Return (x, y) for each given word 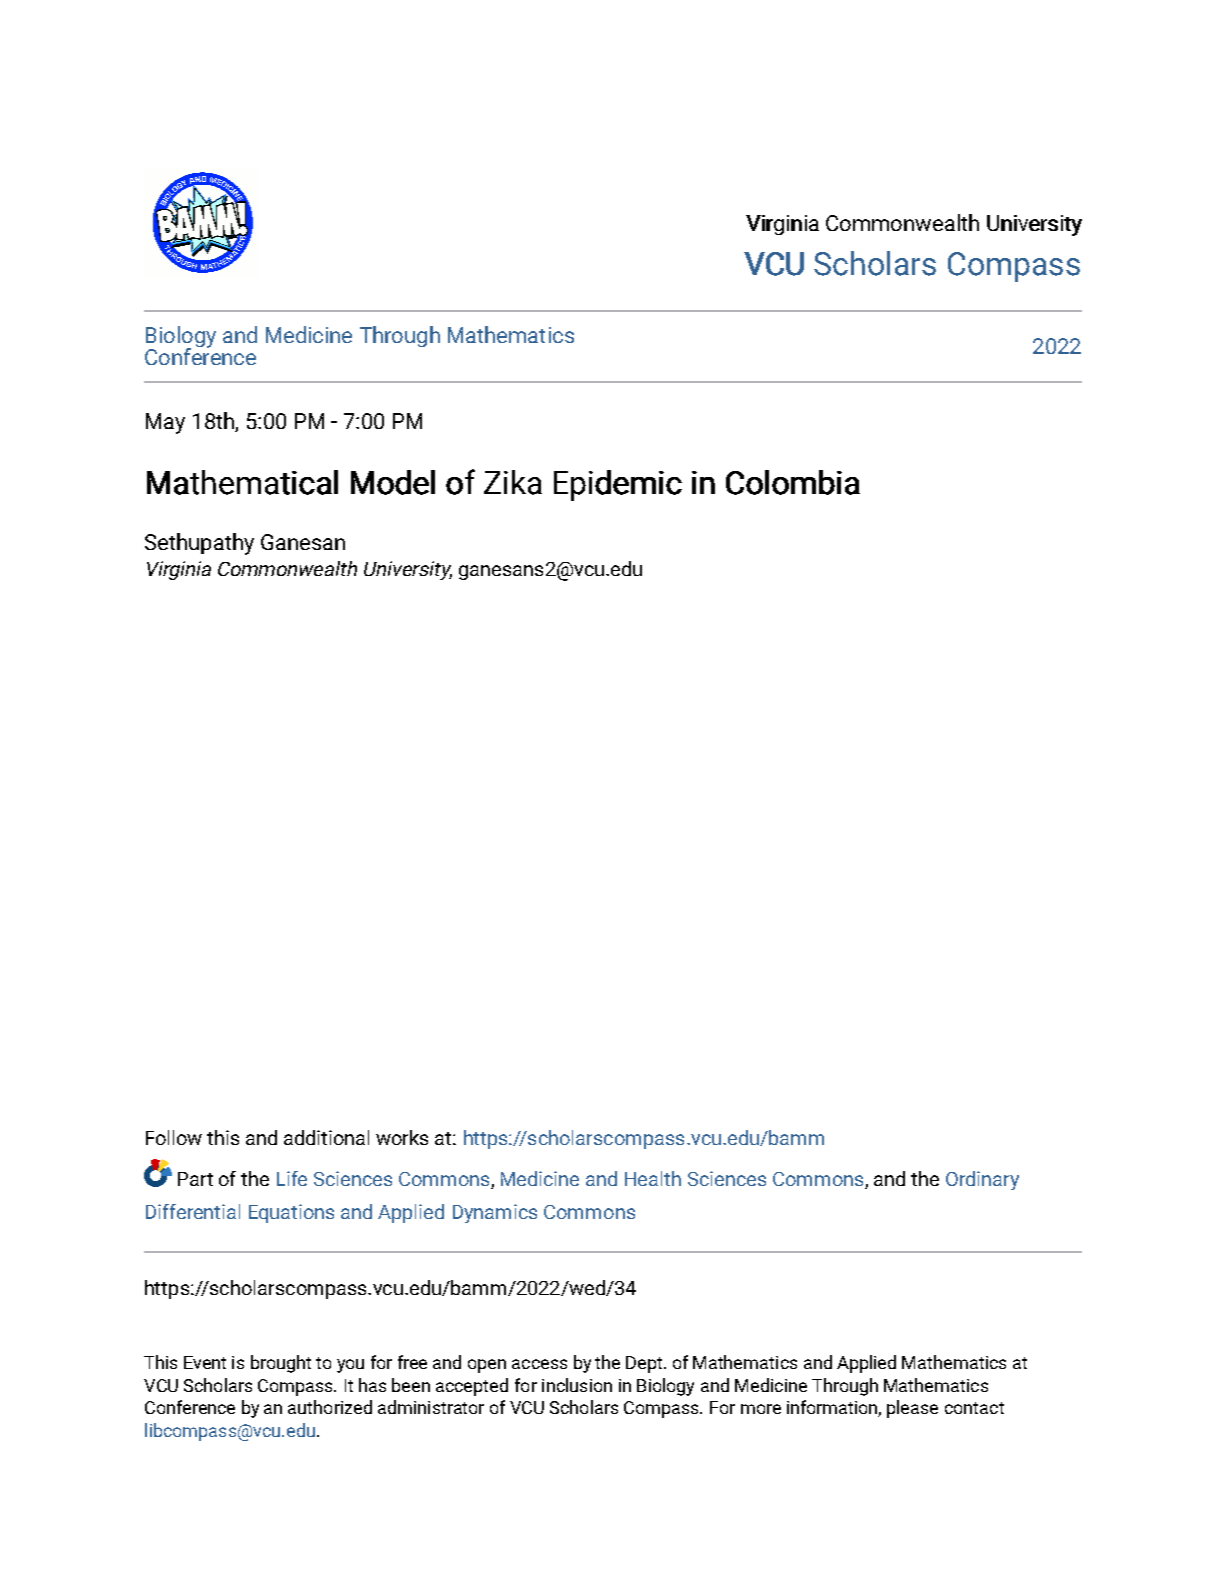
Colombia (793, 482)
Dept (645, 1364)
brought (281, 1364)
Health (653, 1178)
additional (326, 1137)
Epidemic (618, 485)
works (402, 1137)
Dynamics (495, 1213)
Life (292, 1178)
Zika (513, 482)
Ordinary (982, 1180)
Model (393, 482)
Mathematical (242, 482)
